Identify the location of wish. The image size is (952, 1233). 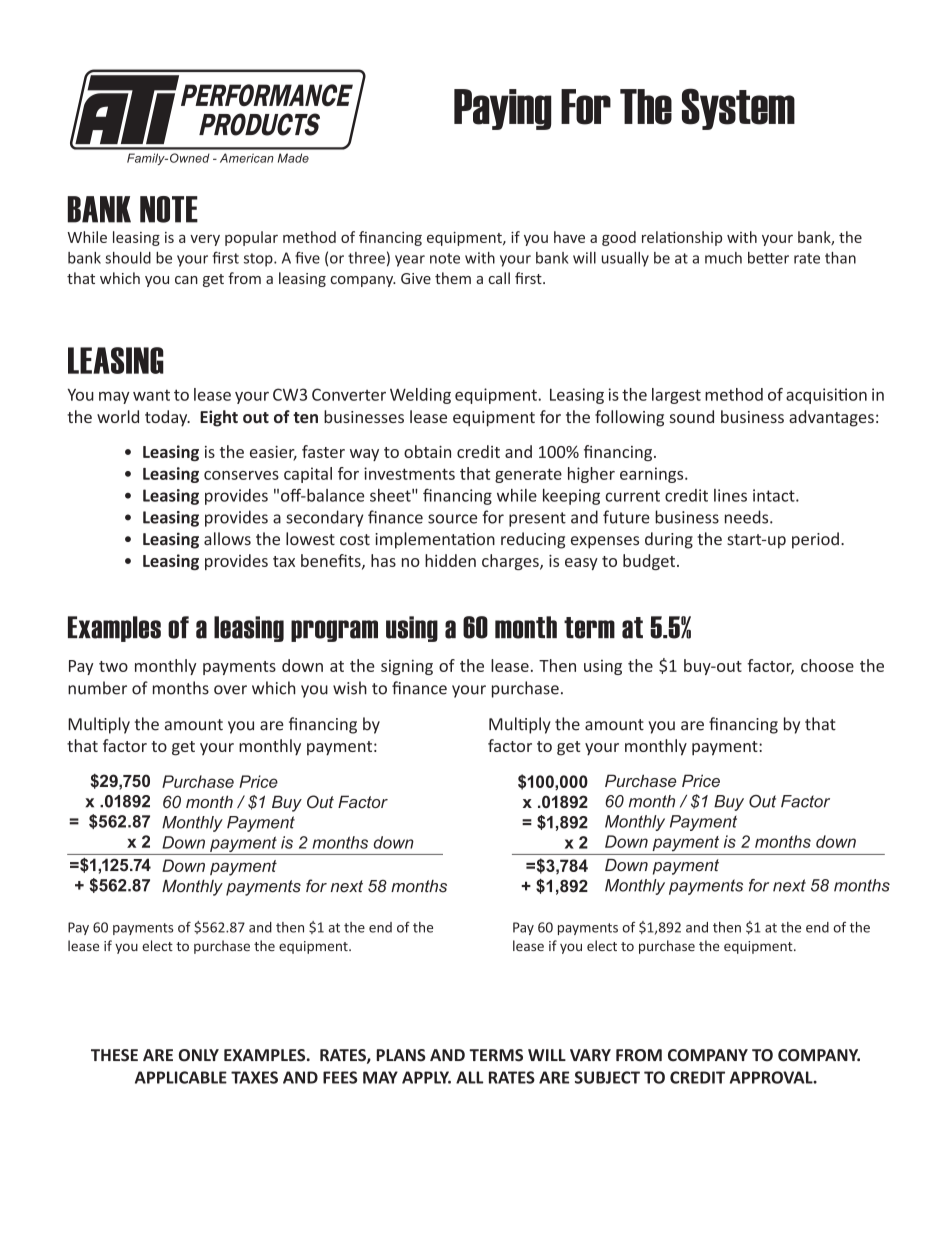
(350, 688).
